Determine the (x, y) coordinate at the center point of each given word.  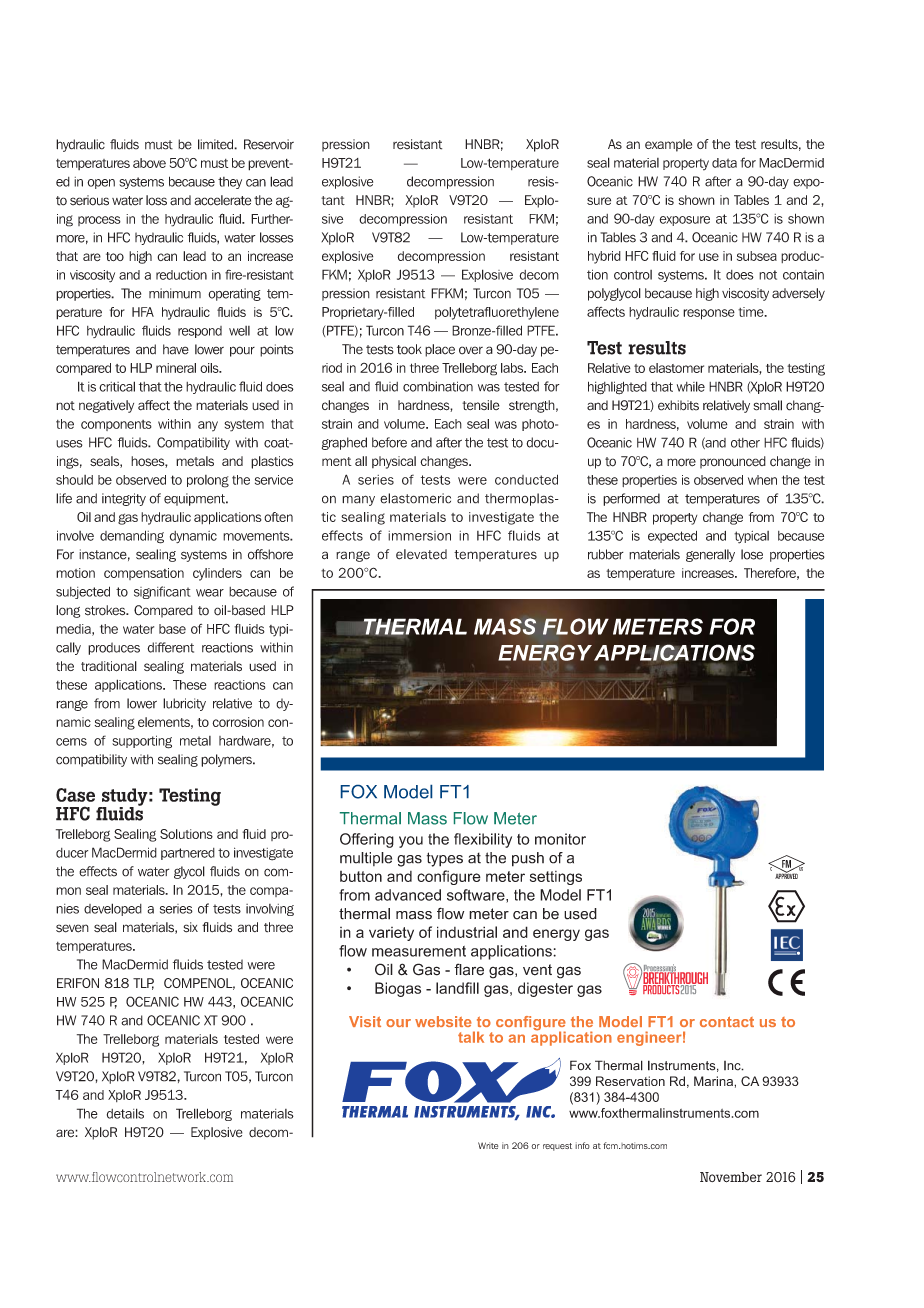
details (125, 1113)
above (149, 163)
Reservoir (269, 144)
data (724, 163)
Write (488, 1145)
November (731, 1177)
